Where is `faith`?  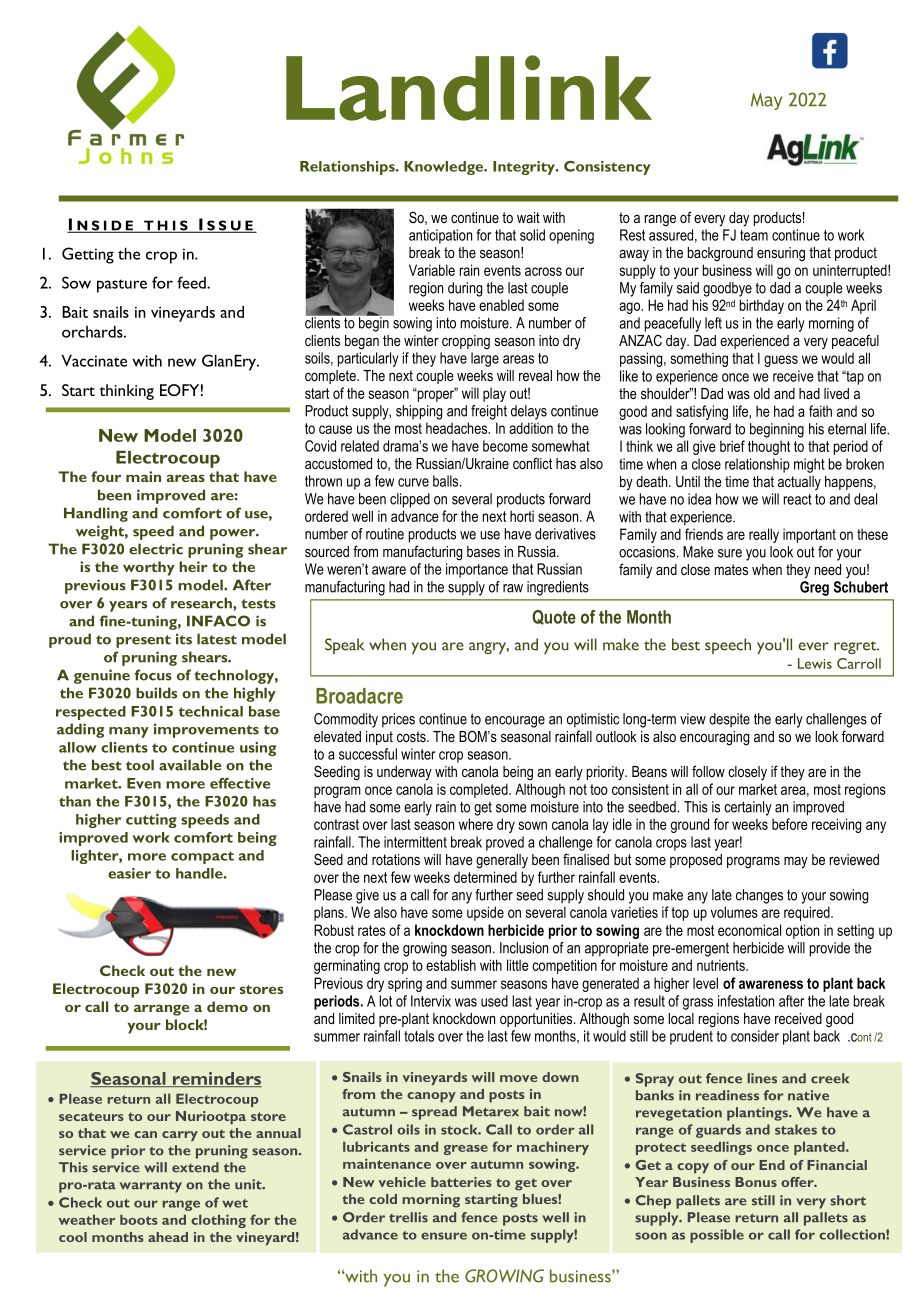
faith is located at coordinates (820, 411).
